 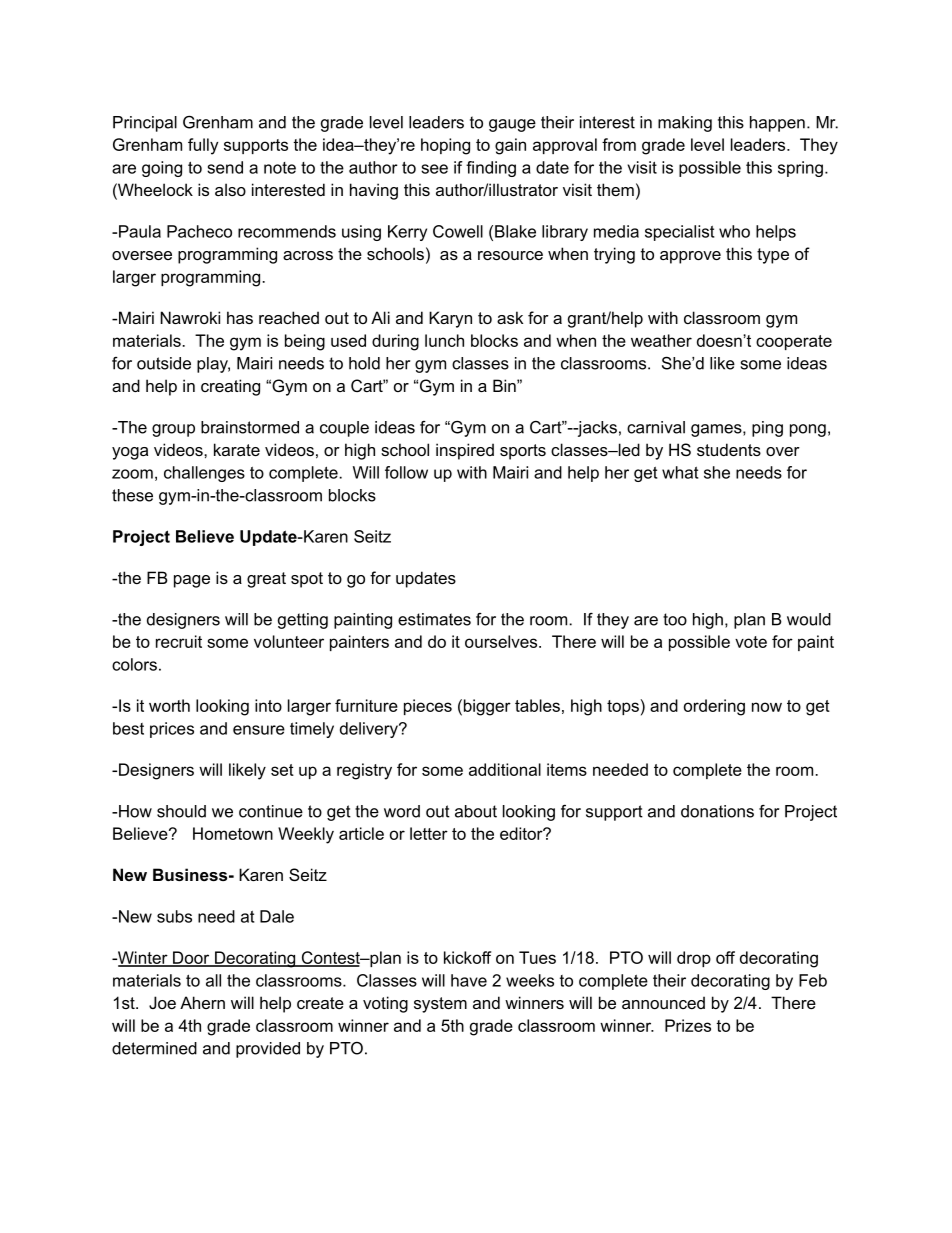 I want to click on Ahern, so click(x=202, y=1002).
